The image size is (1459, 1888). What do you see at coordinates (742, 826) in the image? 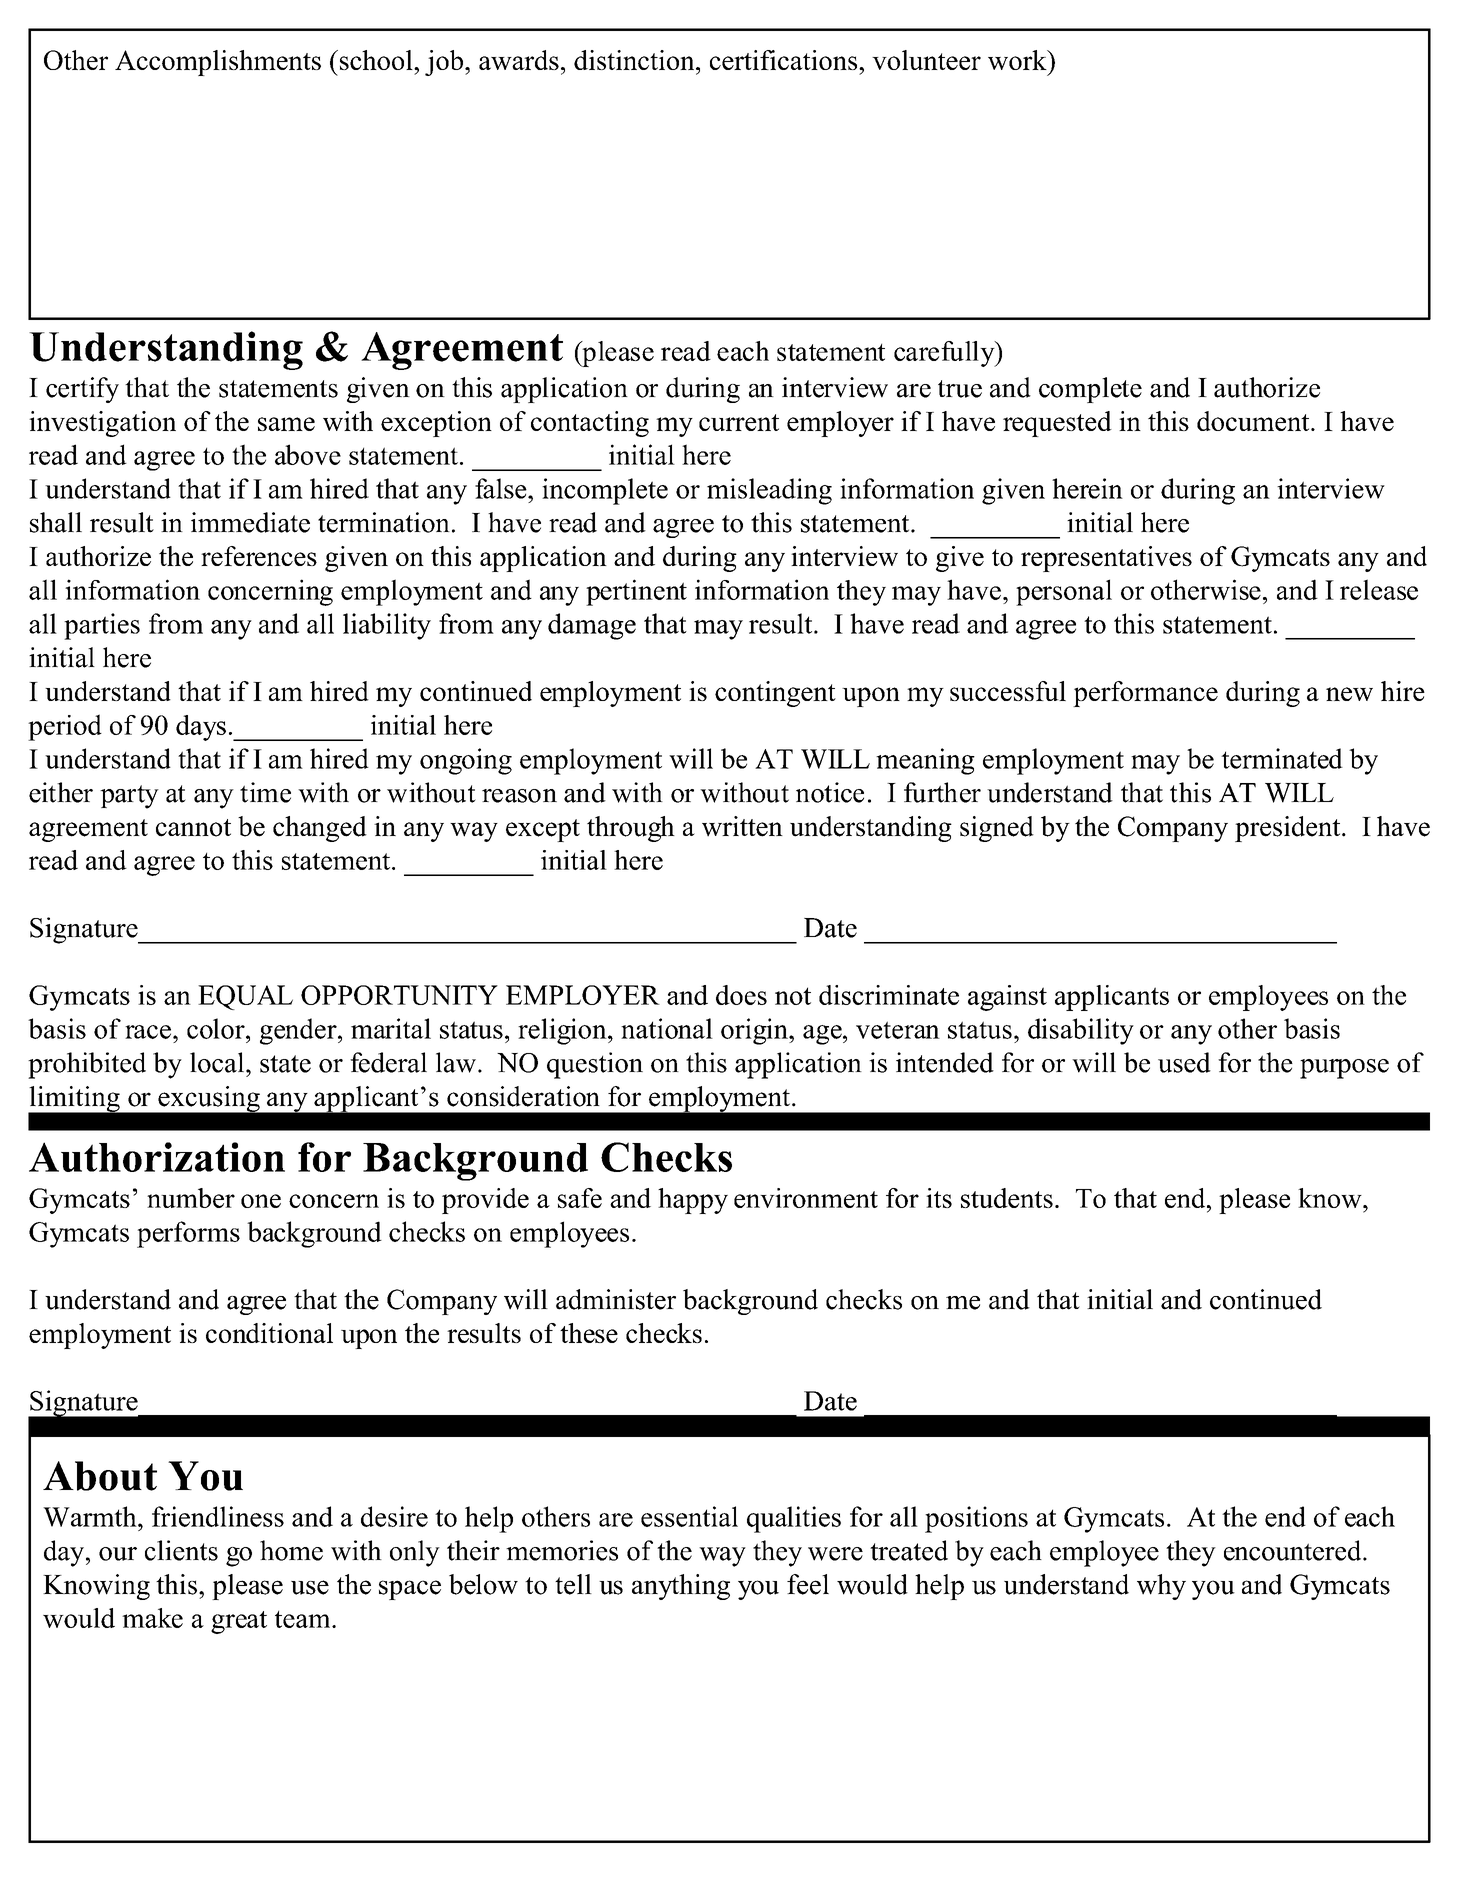
I see `written` at bounding box center [742, 826].
